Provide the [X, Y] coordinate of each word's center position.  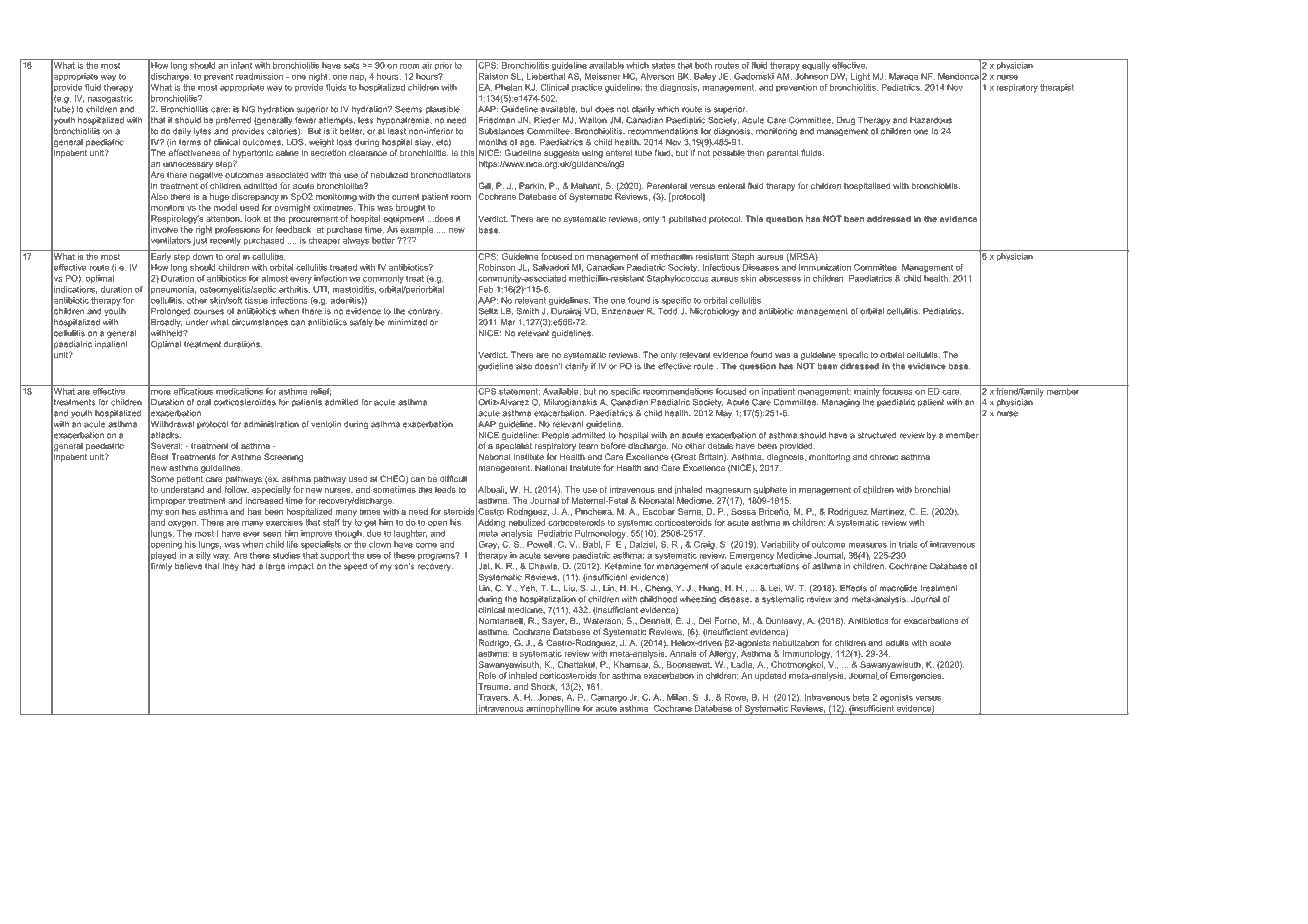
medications [239, 391]
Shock [544, 687]
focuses [897, 391]
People [555, 436]
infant [241, 64]
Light [860, 77]
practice [587, 88]
